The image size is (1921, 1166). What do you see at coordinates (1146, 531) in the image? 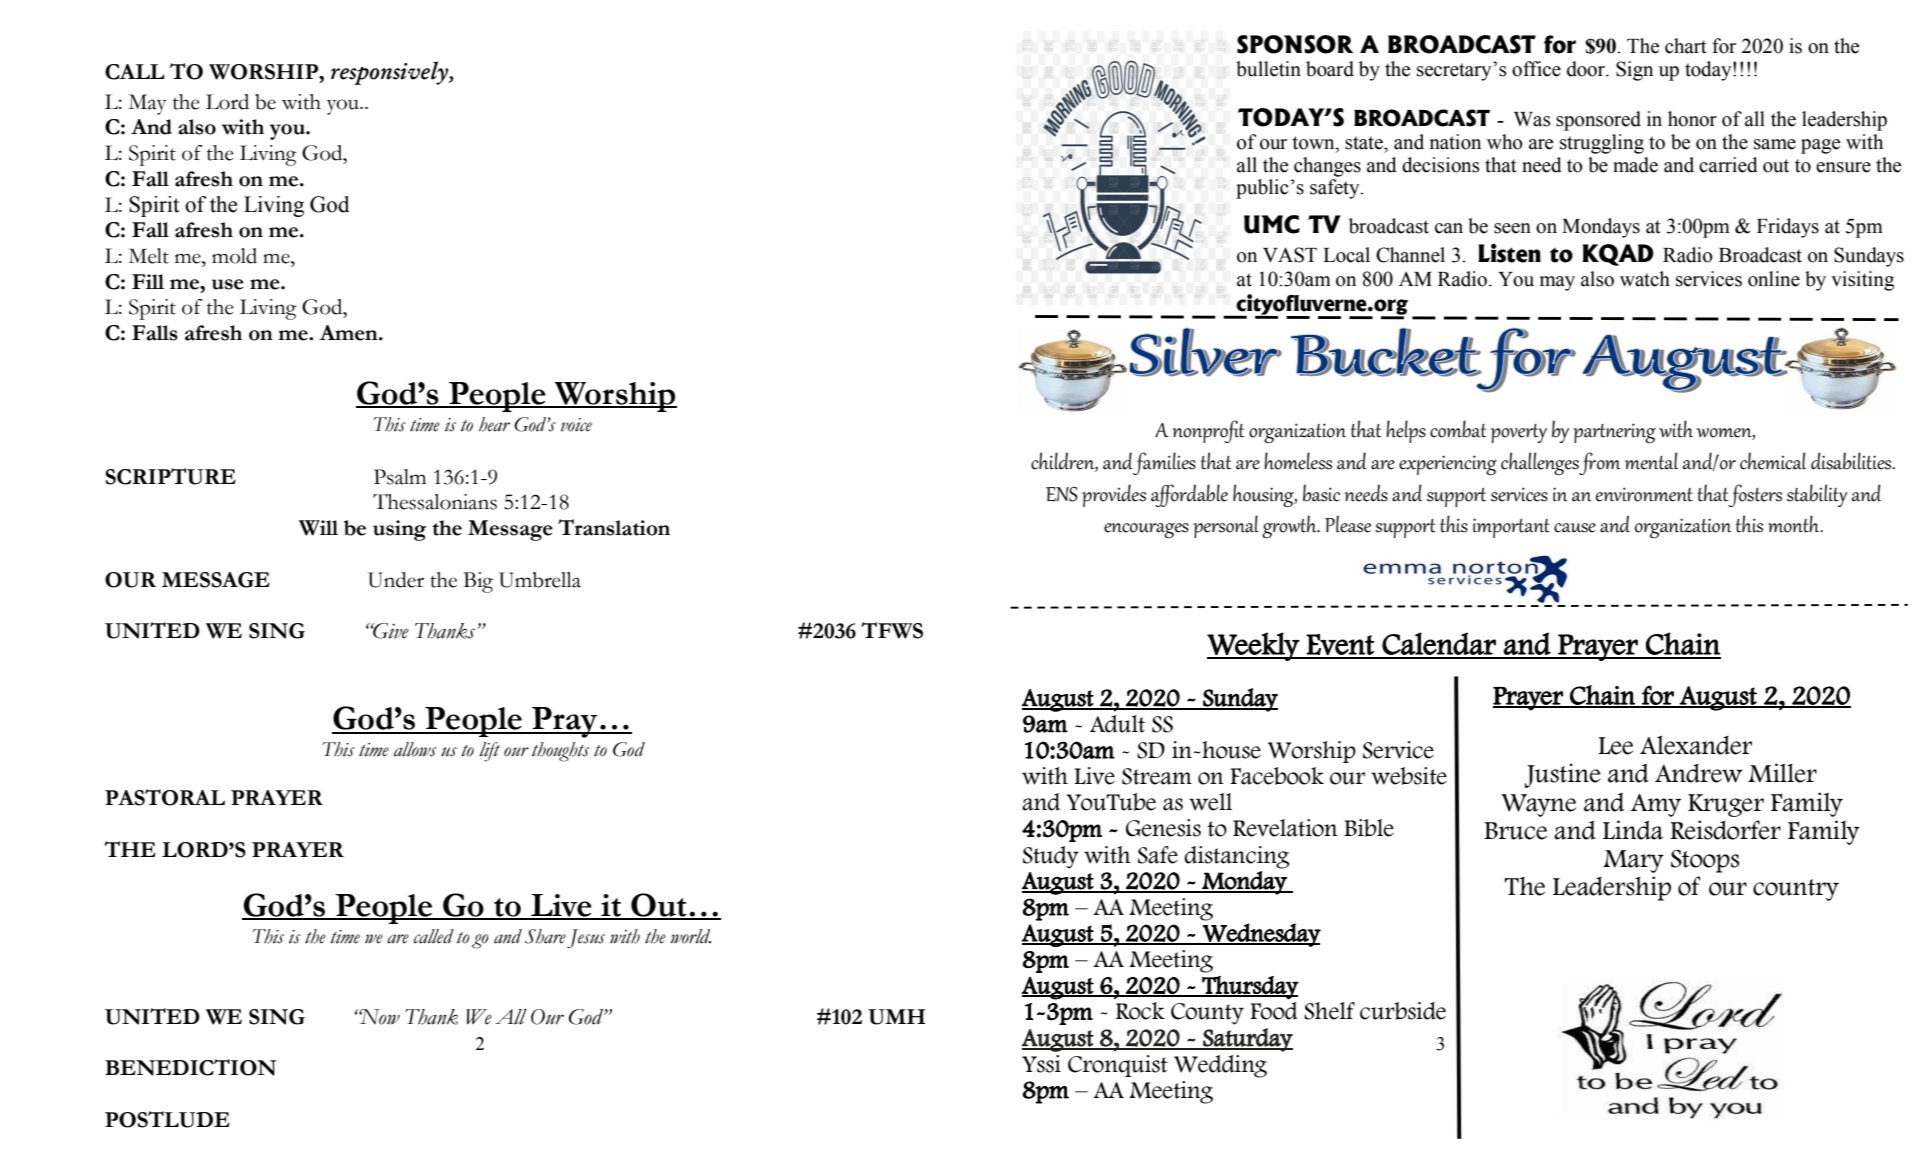
I see `encourages` at bounding box center [1146, 531].
